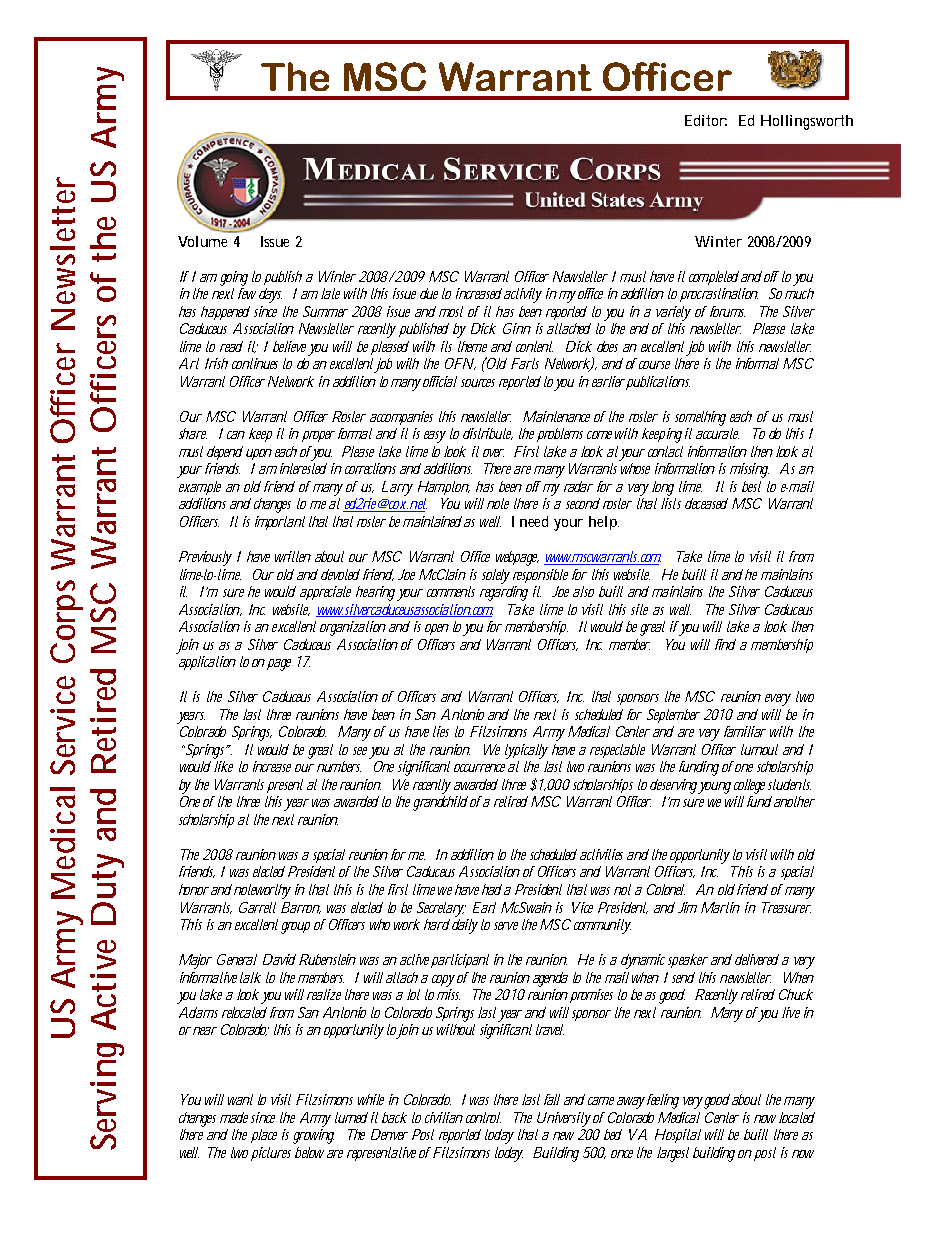 This image has height=1233, width=952. Describe the element at coordinates (264, 1136) in the image. I see `place` at that location.
